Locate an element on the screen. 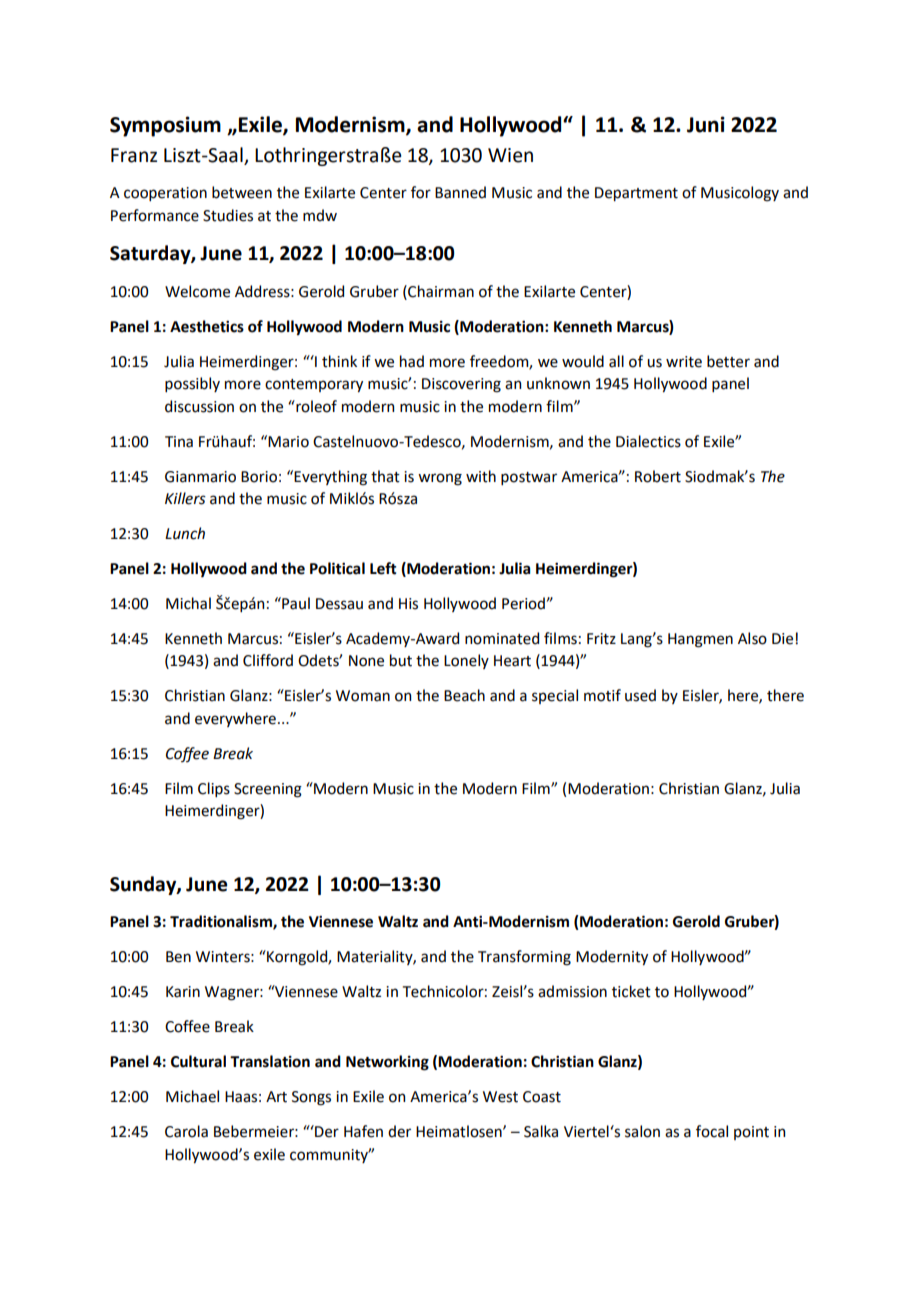 The image size is (924, 1308). possibly is located at coordinates (192, 384).
